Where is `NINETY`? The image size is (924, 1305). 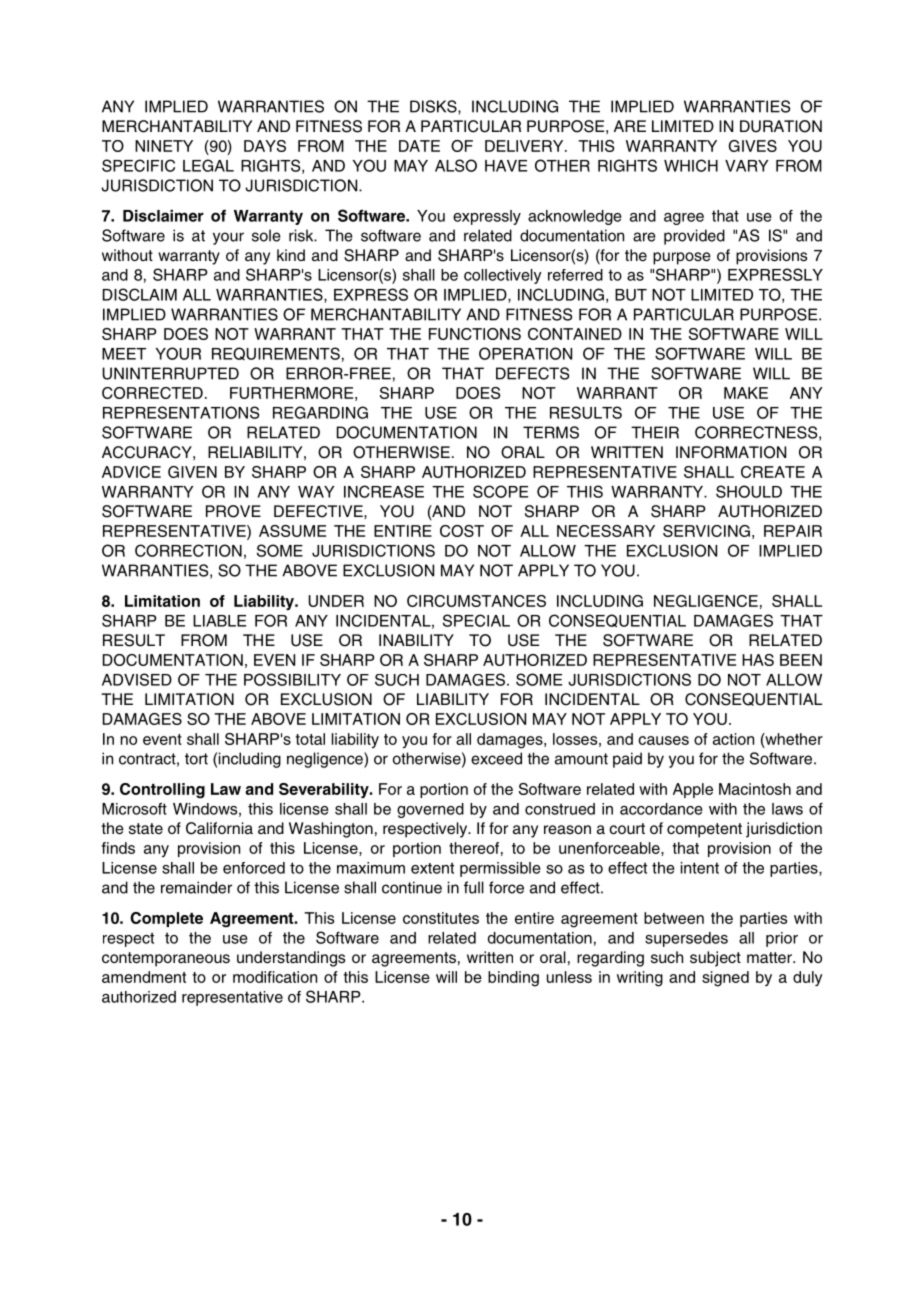 NINETY is located at coordinates (164, 146).
